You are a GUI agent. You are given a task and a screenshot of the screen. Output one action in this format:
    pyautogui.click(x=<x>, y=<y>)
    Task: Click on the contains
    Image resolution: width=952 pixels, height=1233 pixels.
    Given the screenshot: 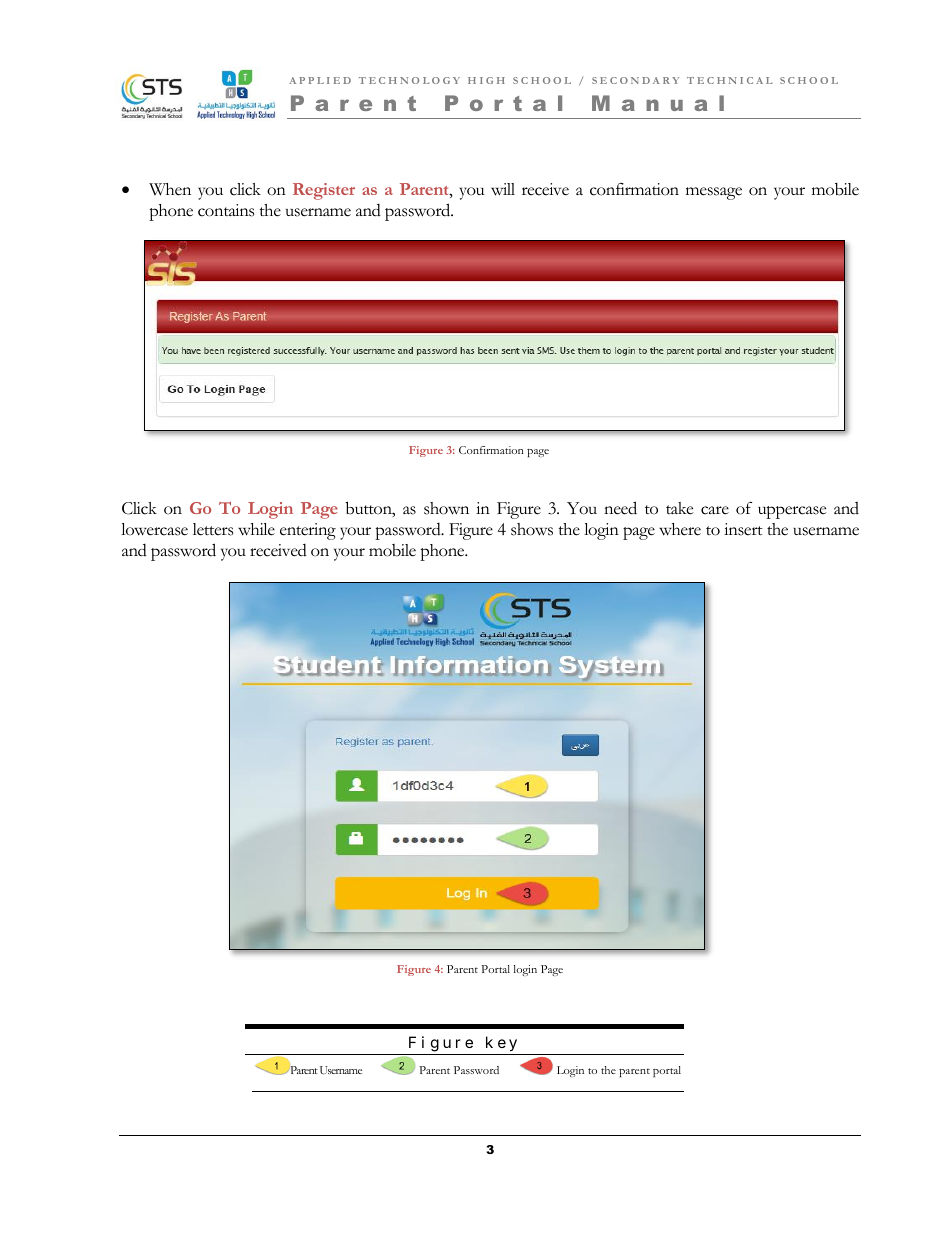 What is the action you would take?
    pyautogui.click(x=226, y=210)
